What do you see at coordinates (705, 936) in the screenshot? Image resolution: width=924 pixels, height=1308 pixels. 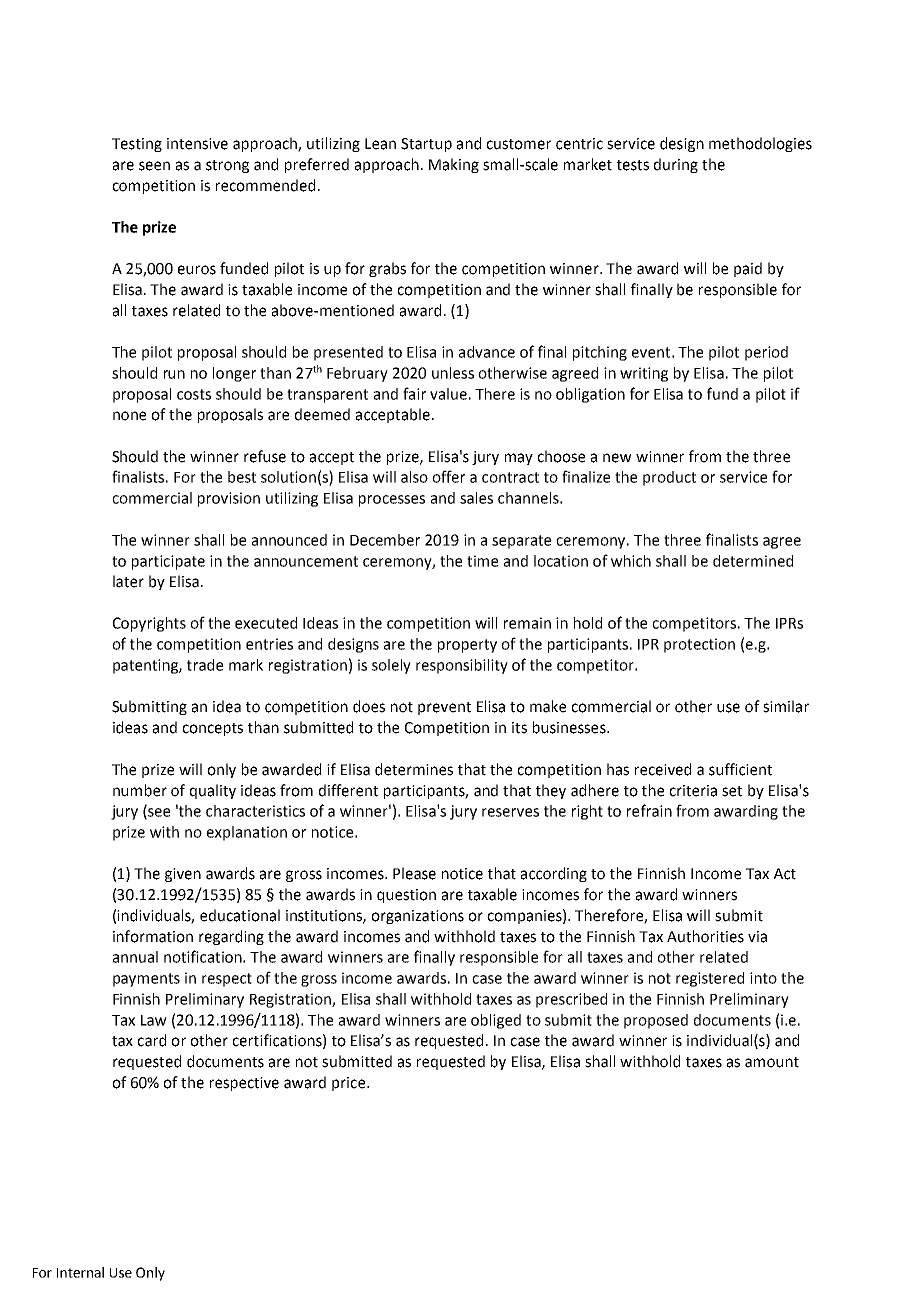 I see `Authorities` at bounding box center [705, 936].
